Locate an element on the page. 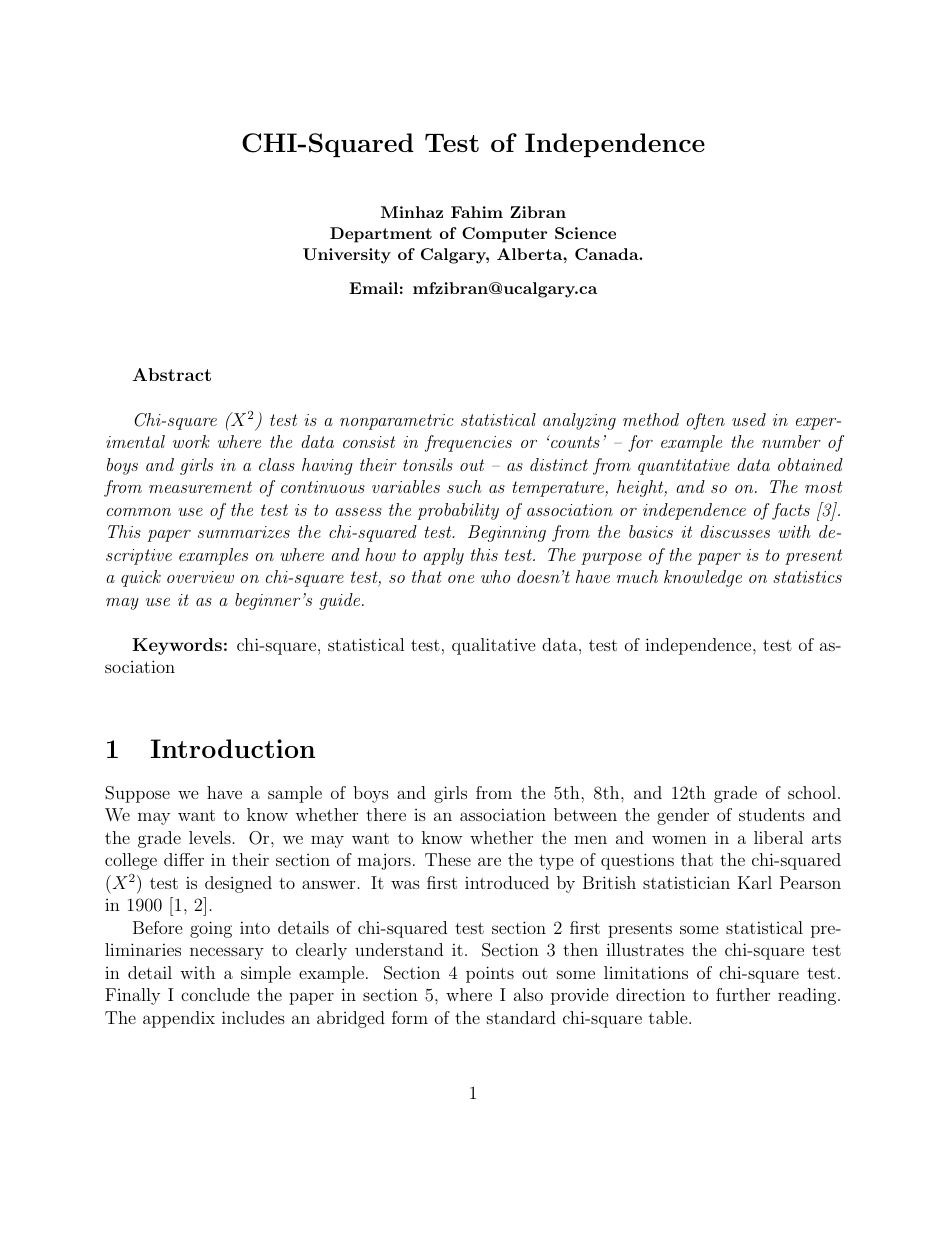  such is located at coordinates (464, 486).
